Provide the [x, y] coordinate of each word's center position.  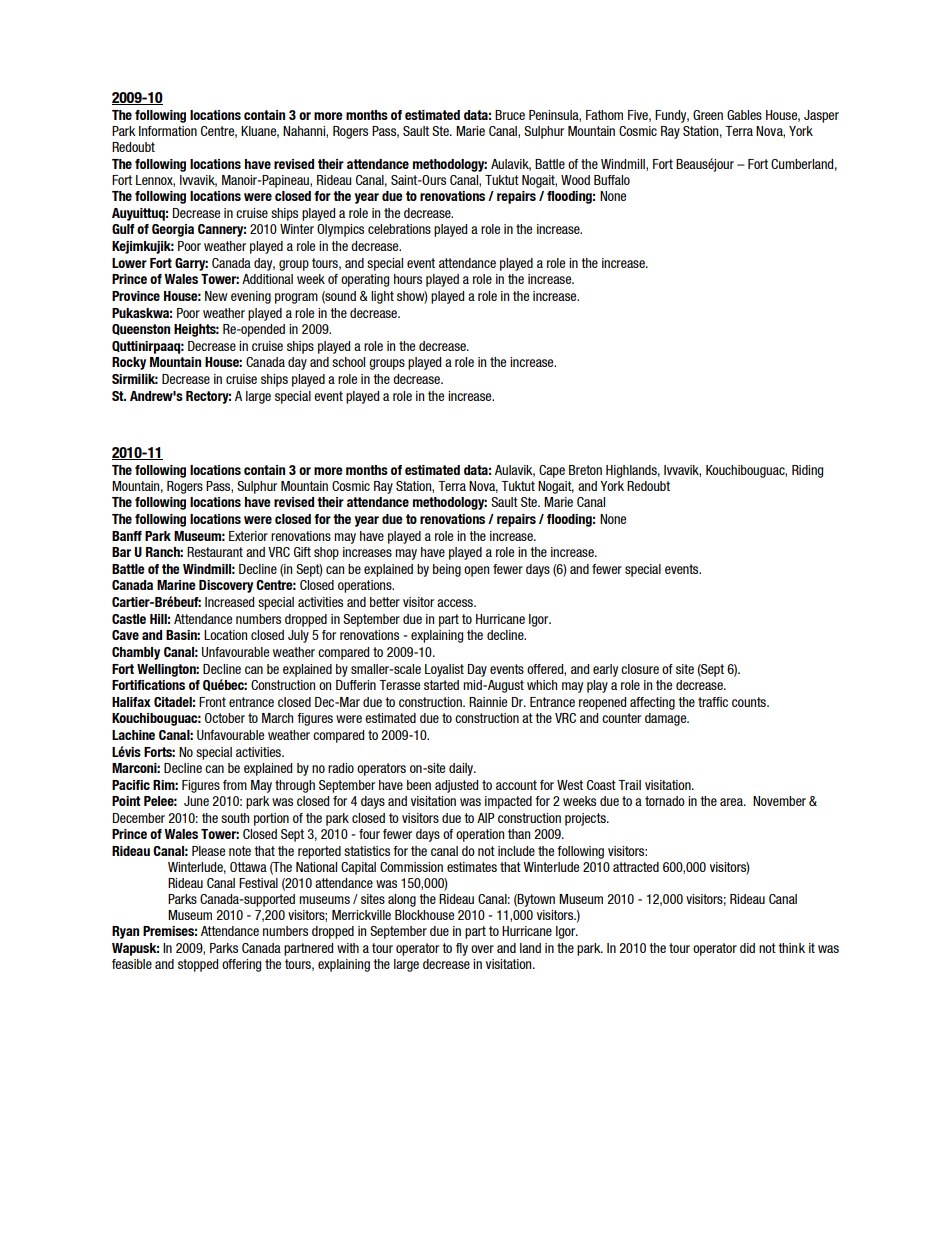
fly [462, 949]
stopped [198, 965]
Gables [744, 115]
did [747, 948]
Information [168, 131]
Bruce [510, 115]
